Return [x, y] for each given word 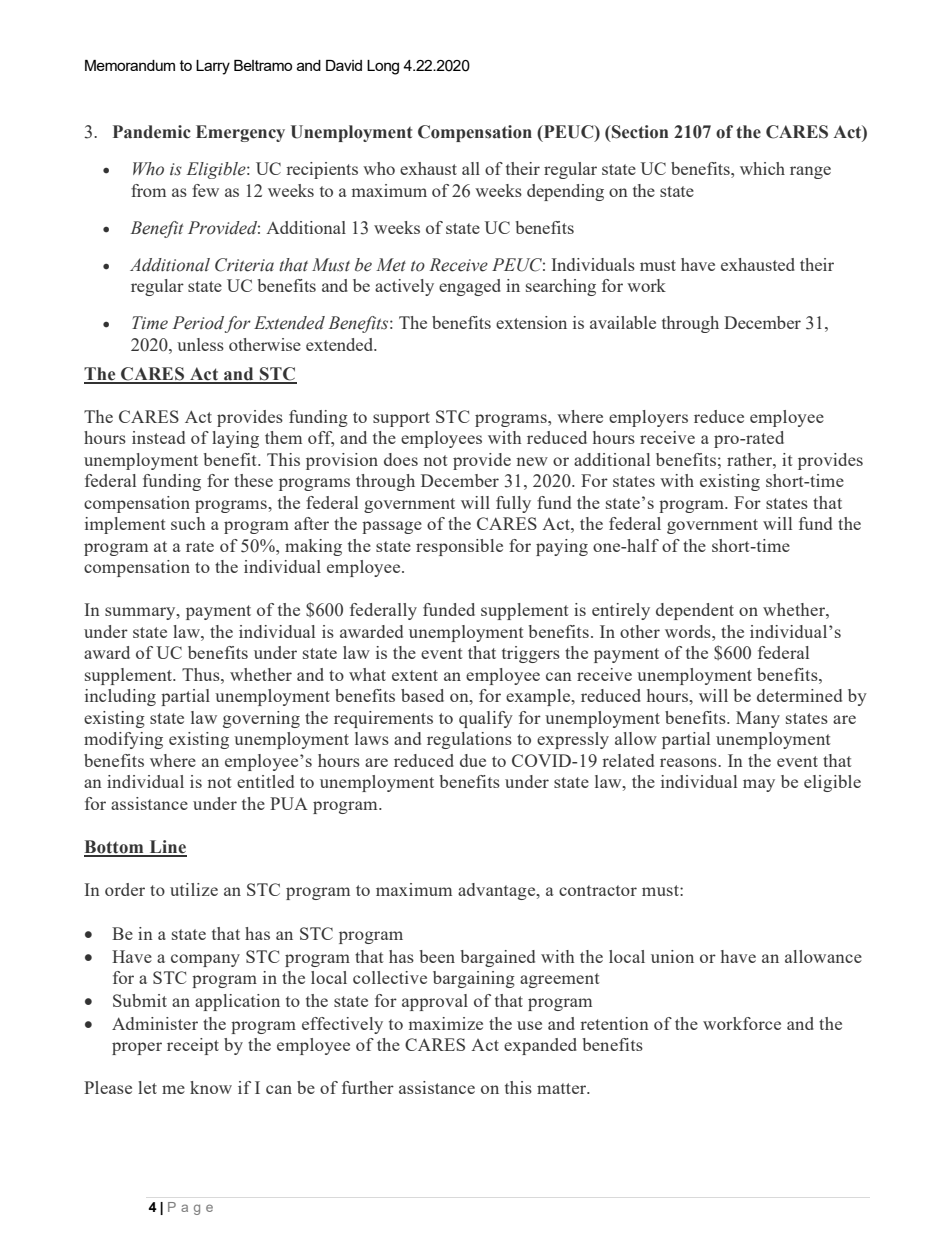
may [759, 785]
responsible [459, 547]
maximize [446, 1023]
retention [614, 1023]
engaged [470, 287]
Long [383, 67]
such [188, 523]
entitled [265, 781]
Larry [213, 67]
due [473, 760]
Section [639, 132]
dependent [695, 611]
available [623, 322]
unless [200, 344]
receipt [193, 1046]
